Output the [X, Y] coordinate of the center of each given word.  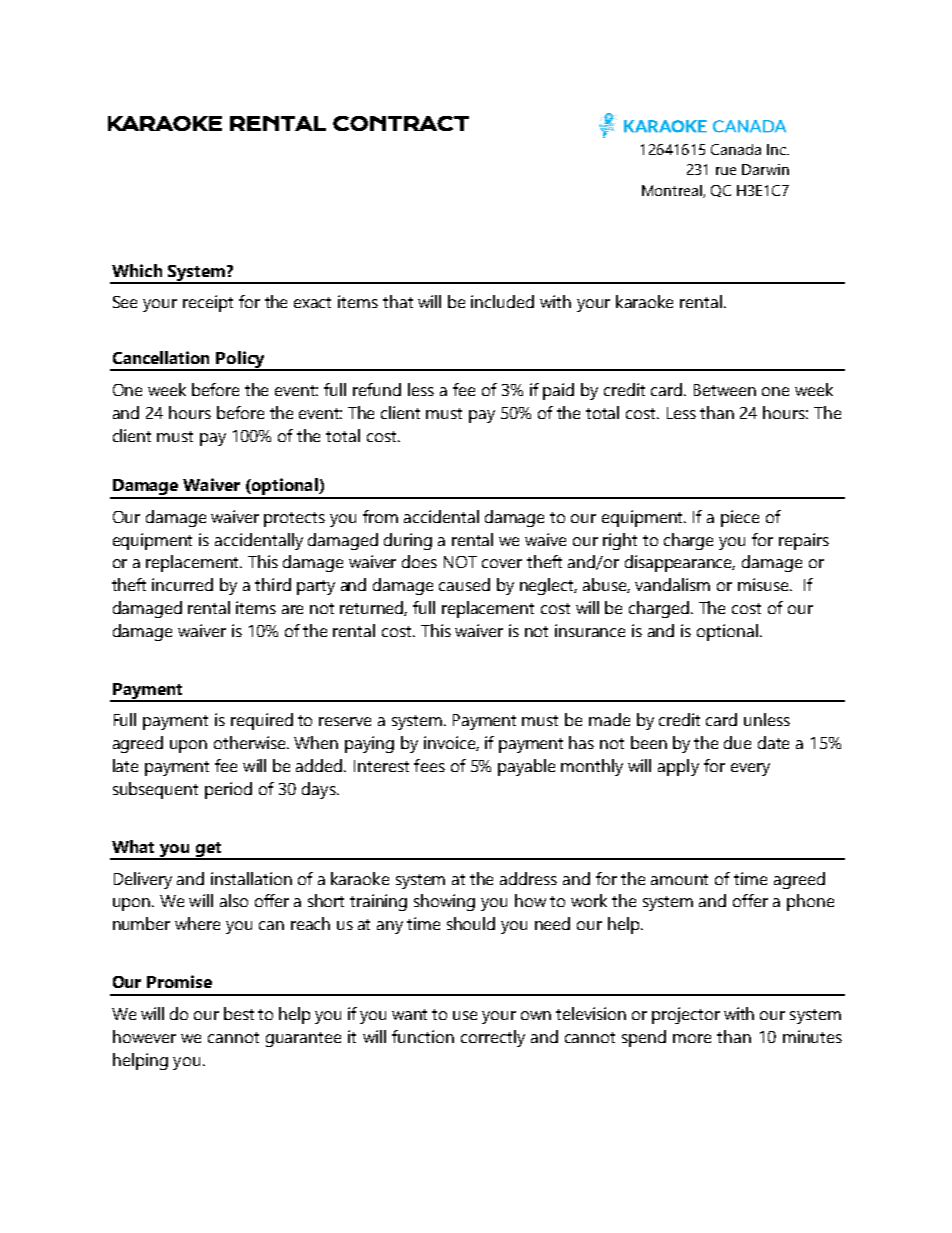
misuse [764, 584]
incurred [182, 584]
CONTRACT [401, 123]
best [239, 1013]
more [692, 1038]
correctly [493, 1038]
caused [464, 584]
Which [137, 270]
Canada [736, 149]
